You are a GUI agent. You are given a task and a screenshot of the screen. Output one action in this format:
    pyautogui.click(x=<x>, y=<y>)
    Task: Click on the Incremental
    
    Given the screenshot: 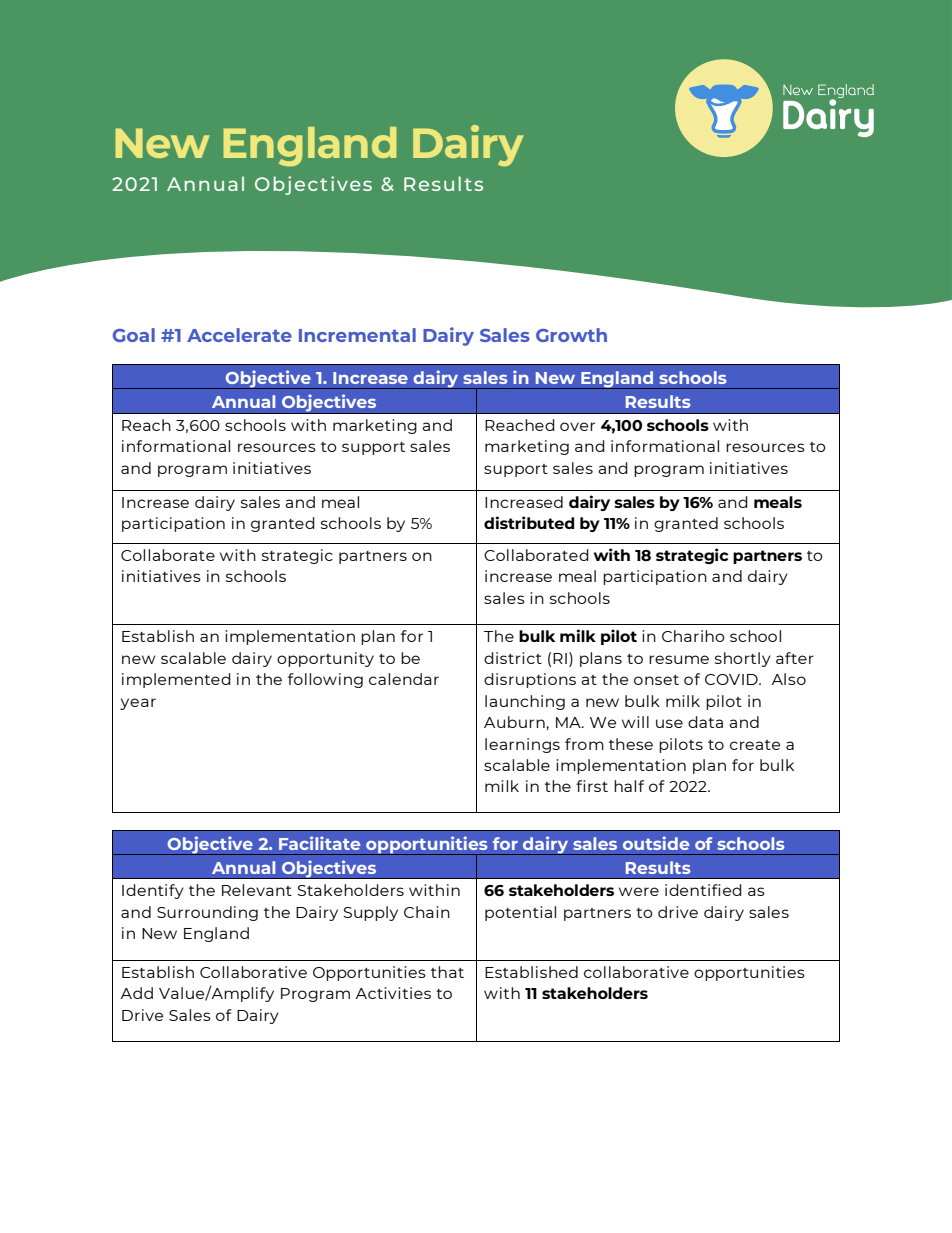 What is the action you would take?
    pyautogui.click(x=357, y=335)
